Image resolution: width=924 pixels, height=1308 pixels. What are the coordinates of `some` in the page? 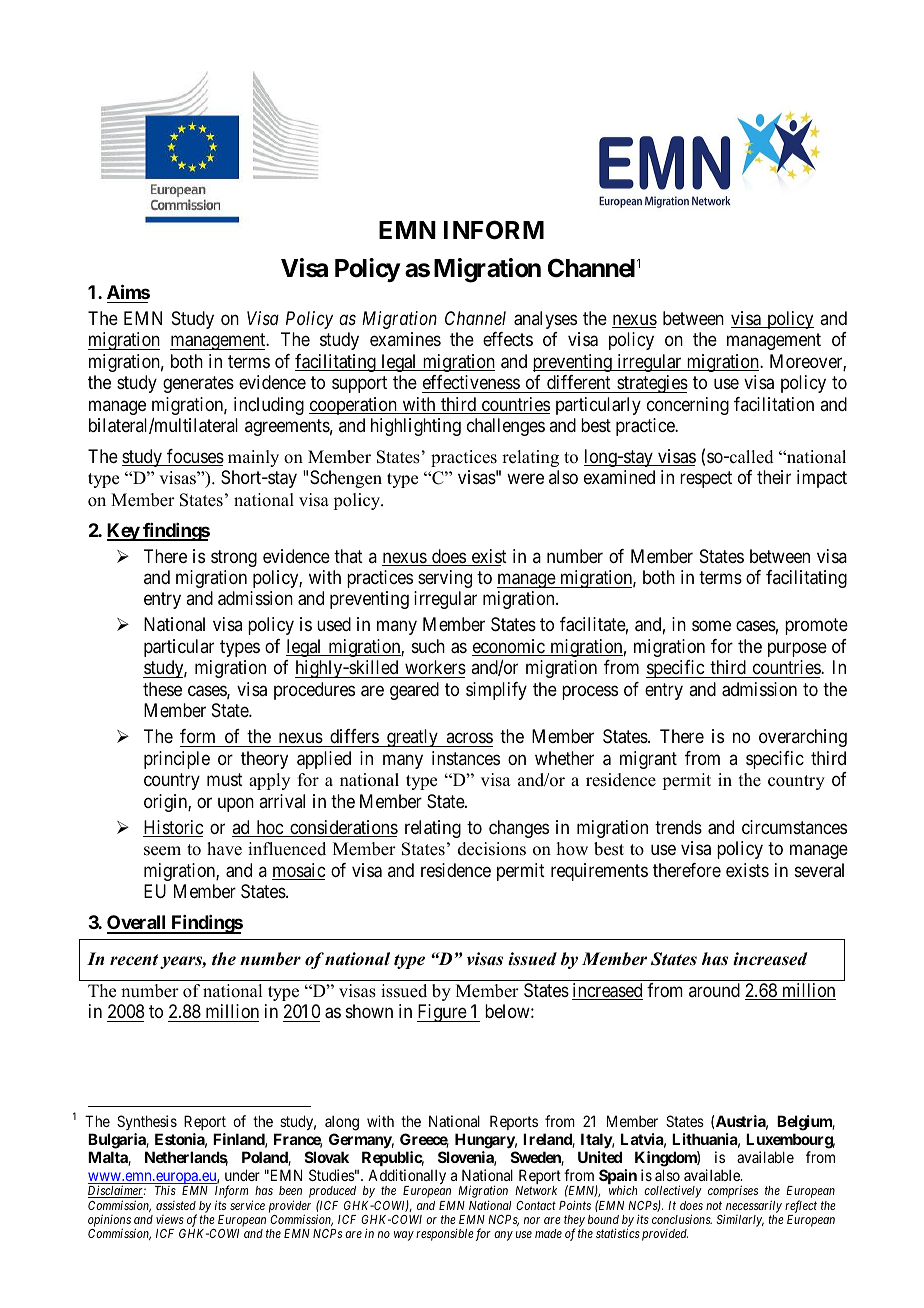 It's located at (711, 626).
